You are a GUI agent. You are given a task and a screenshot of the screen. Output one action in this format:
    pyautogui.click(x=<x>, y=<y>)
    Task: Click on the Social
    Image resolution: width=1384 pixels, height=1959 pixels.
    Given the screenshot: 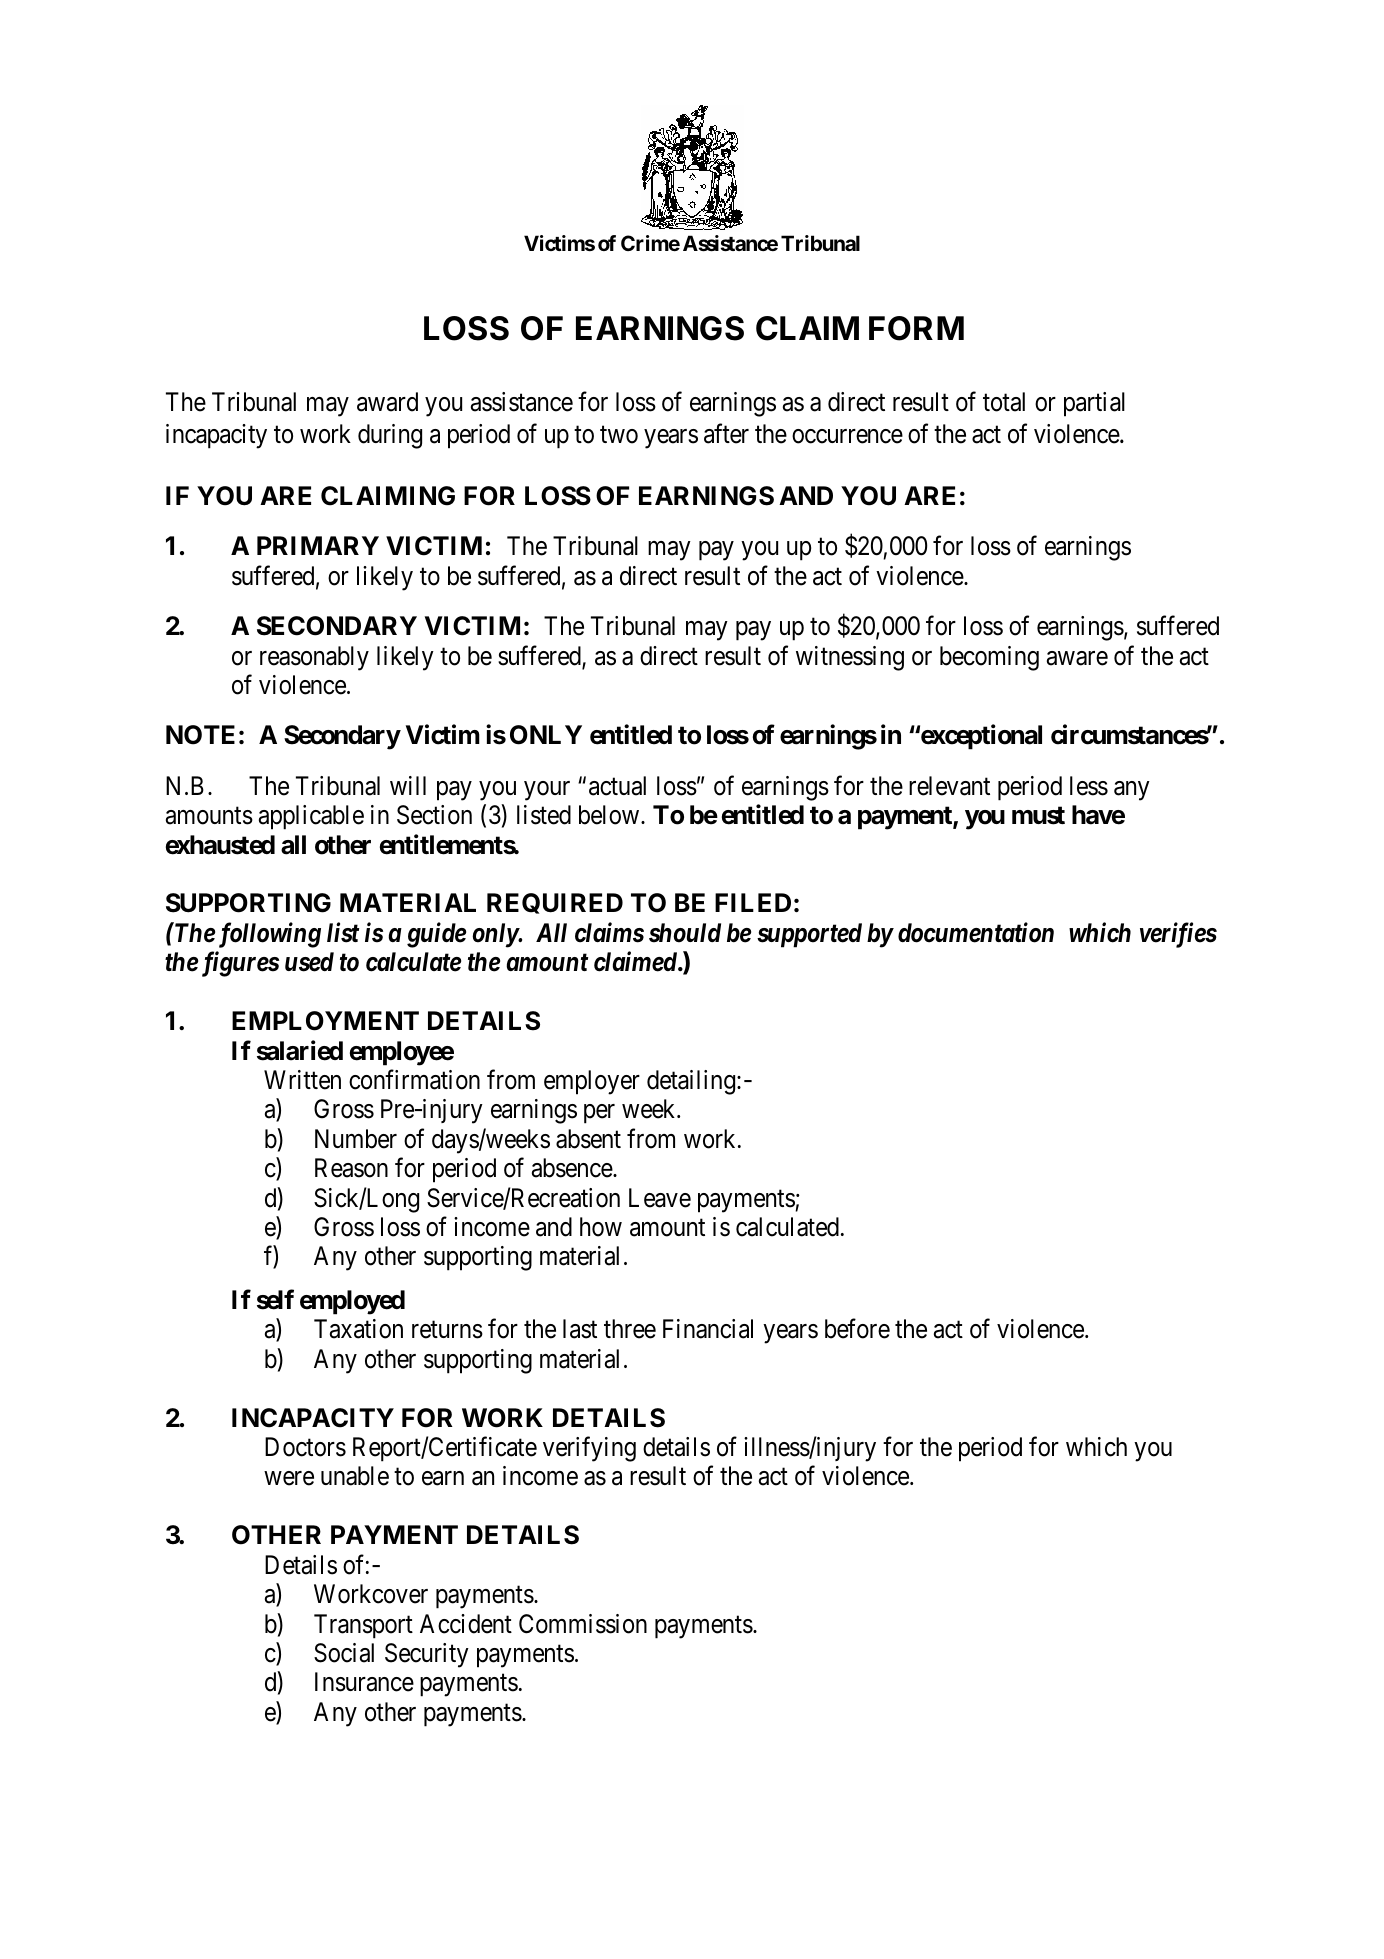 What is the action you would take?
    pyautogui.click(x=344, y=1653)
